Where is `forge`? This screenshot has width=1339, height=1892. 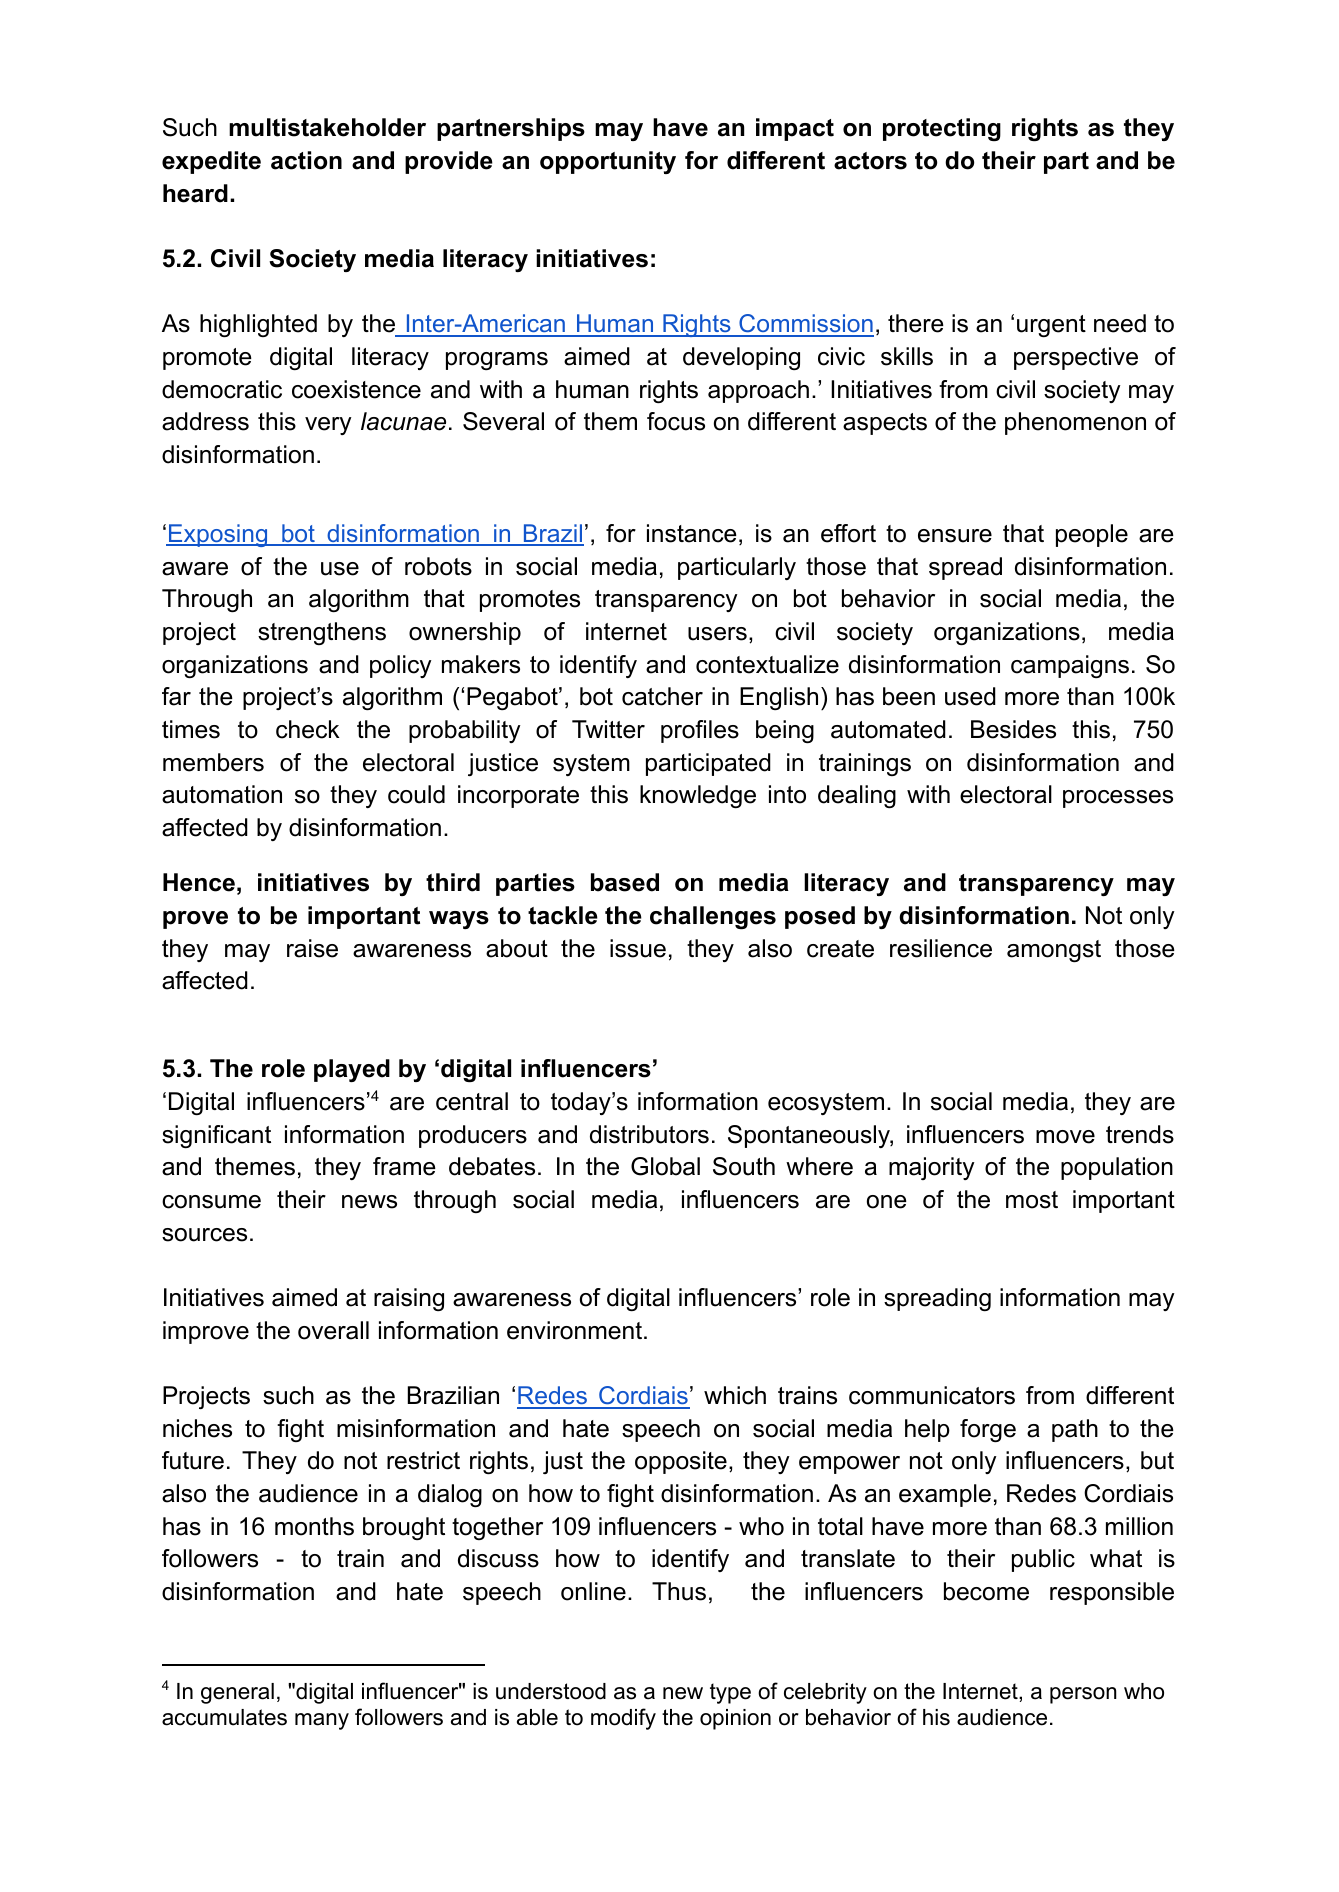
forge is located at coordinates (988, 1430).
